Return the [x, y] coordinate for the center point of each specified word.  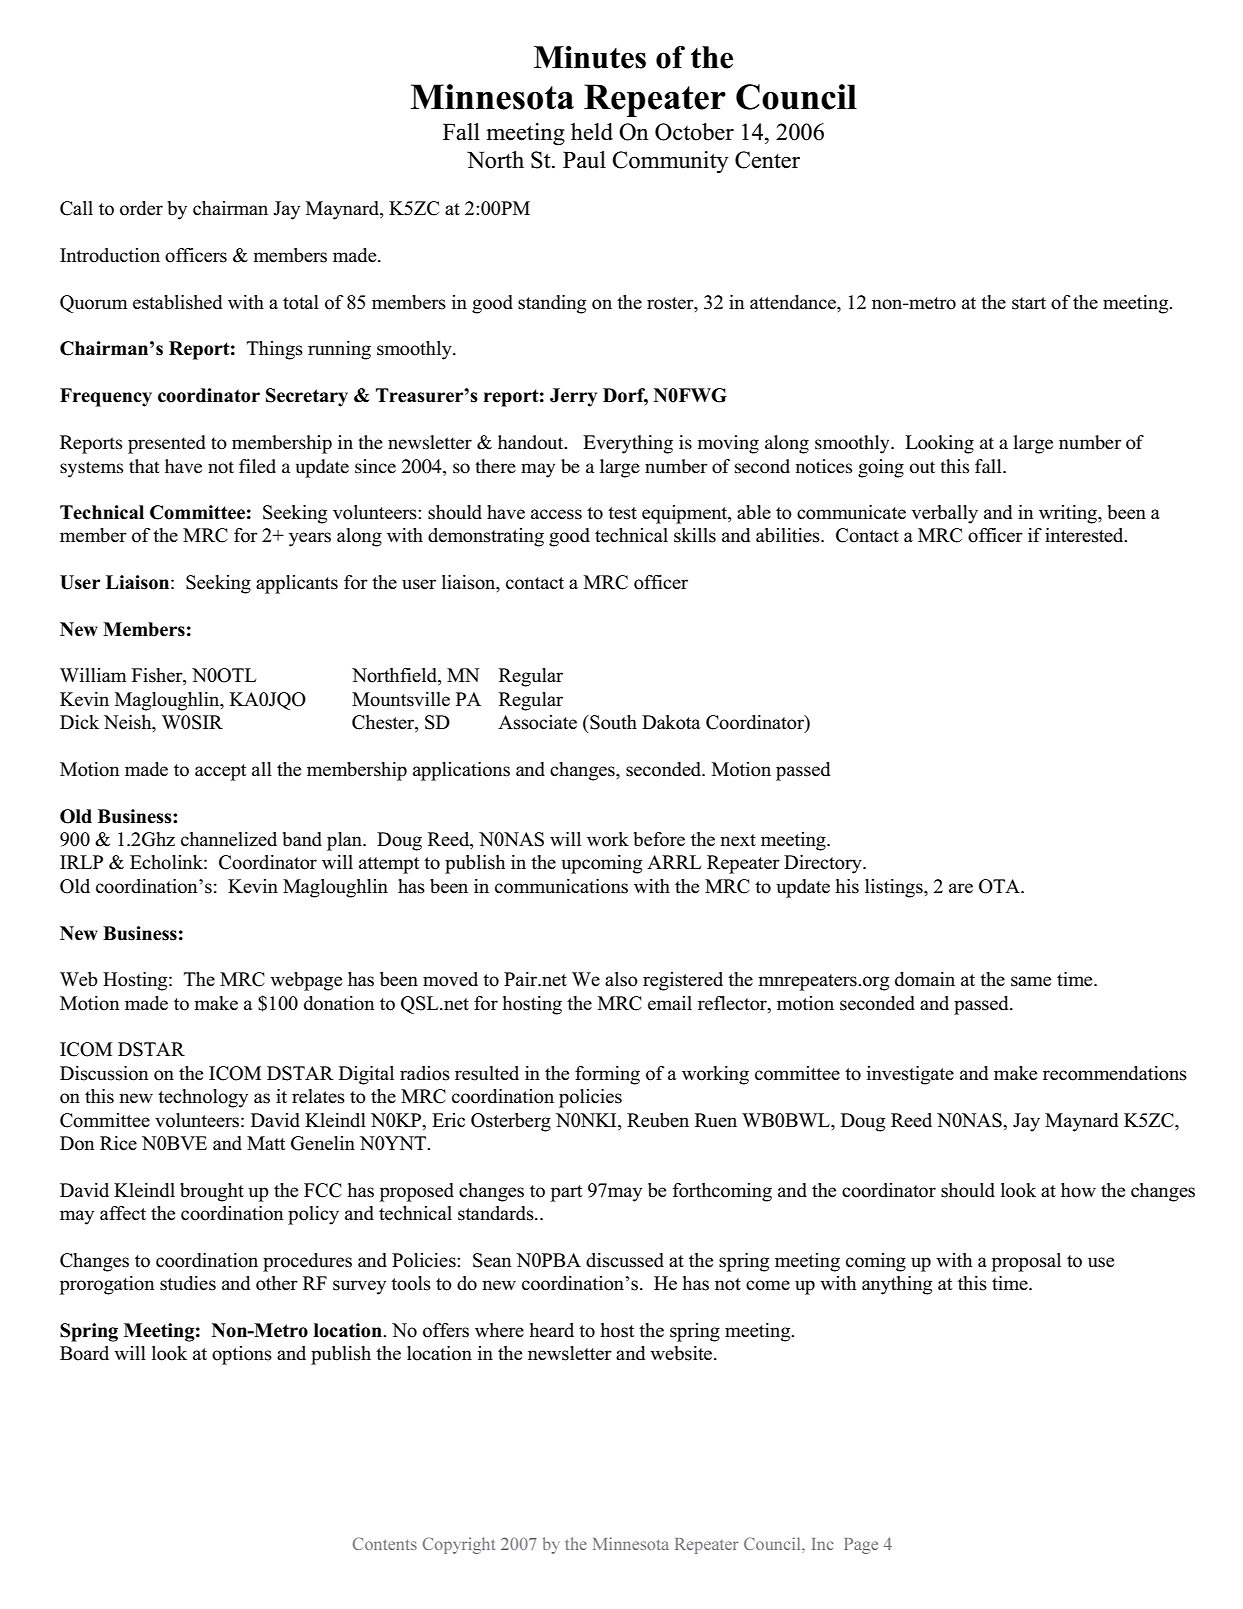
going [881, 468]
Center [767, 160]
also [621, 979]
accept [220, 772]
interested [1085, 535]
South [612, 722]
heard [552, 1330]
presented [167, 444]
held [592, 132]
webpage [306, 981]
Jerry [573, 397]
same [1031, 981]
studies [188, 1283]
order [141, 208]
